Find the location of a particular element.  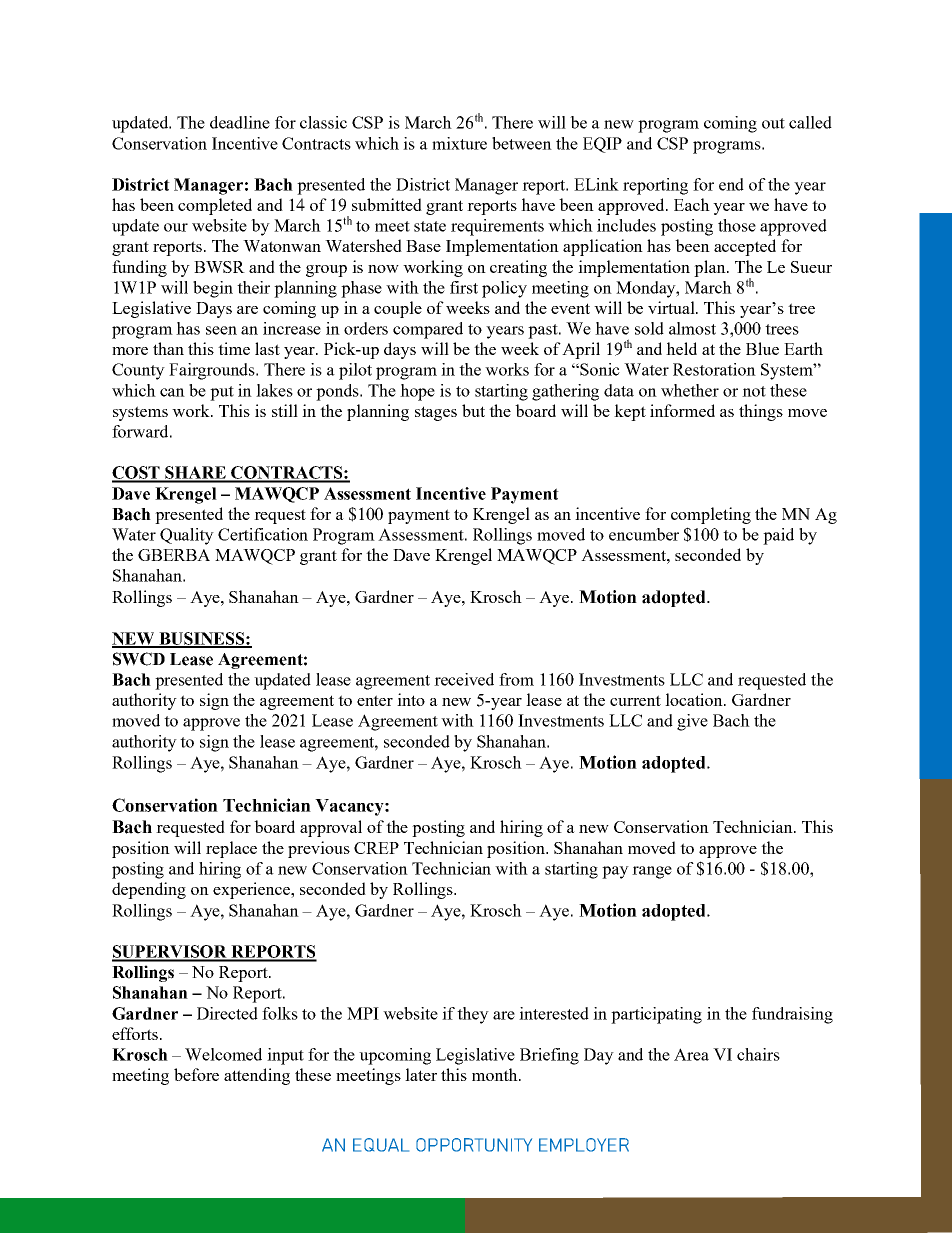

mixture is located at coordinates (459, 143).
